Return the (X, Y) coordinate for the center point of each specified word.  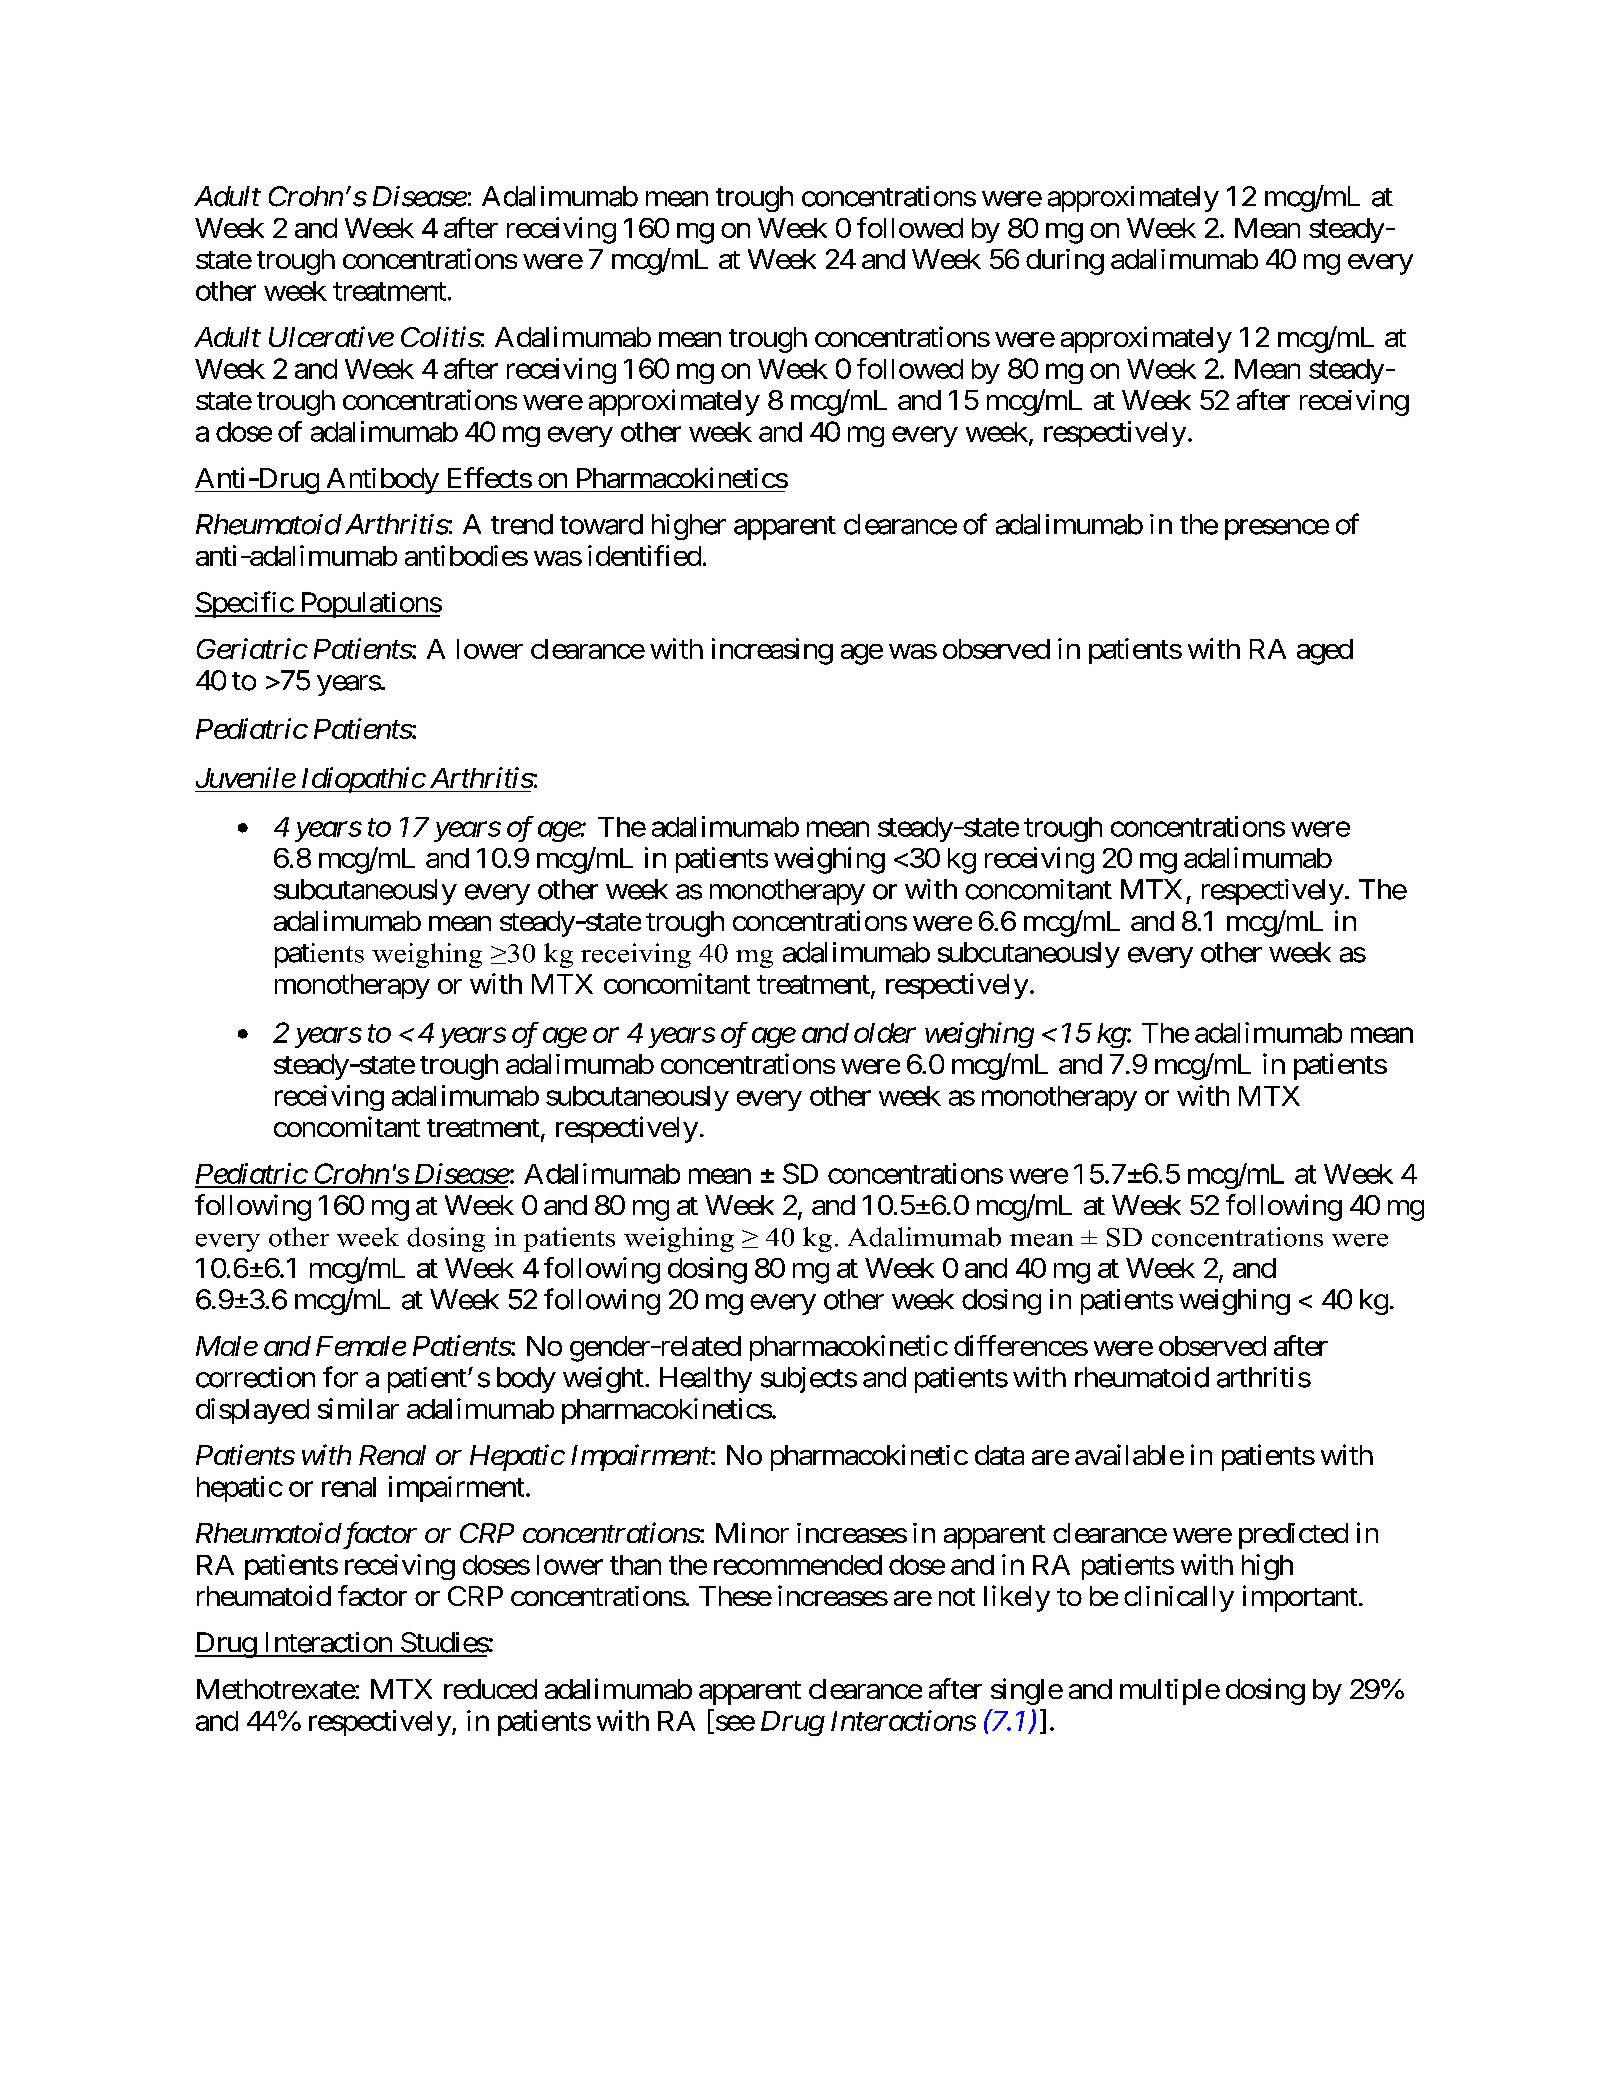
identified (644, 555)
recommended (798, 1565)
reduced (490, 1689)
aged (1325, 652)
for (340, 1377)
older (885, 1033)
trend (522, 524)
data (999, 1455)
